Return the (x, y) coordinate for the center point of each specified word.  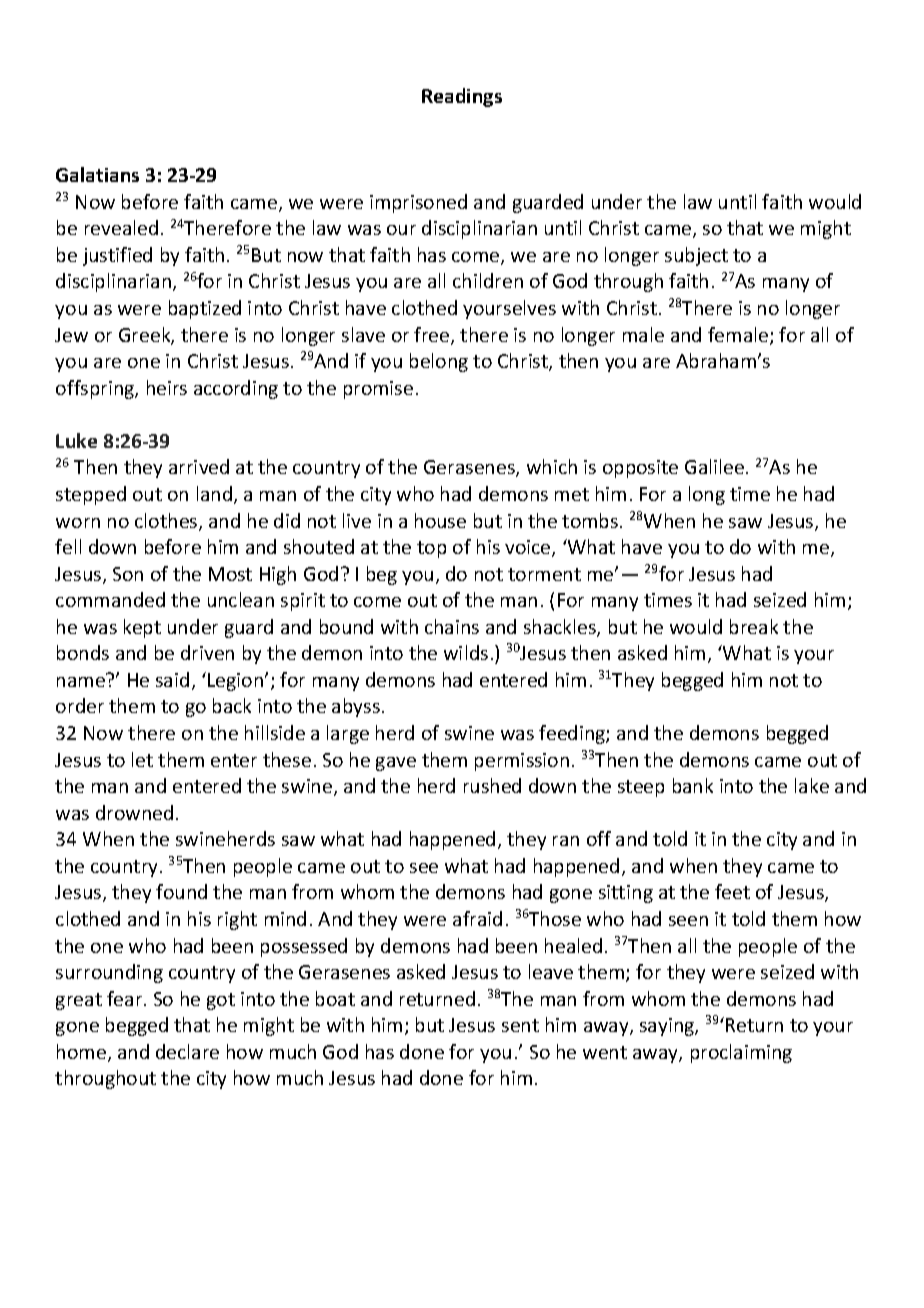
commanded (110, 599)
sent (520, 1025)
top (431, 549)
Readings (462, 97)
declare (187, 1051)
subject (696, 256)
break (754, 626)
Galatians (97, 174)
